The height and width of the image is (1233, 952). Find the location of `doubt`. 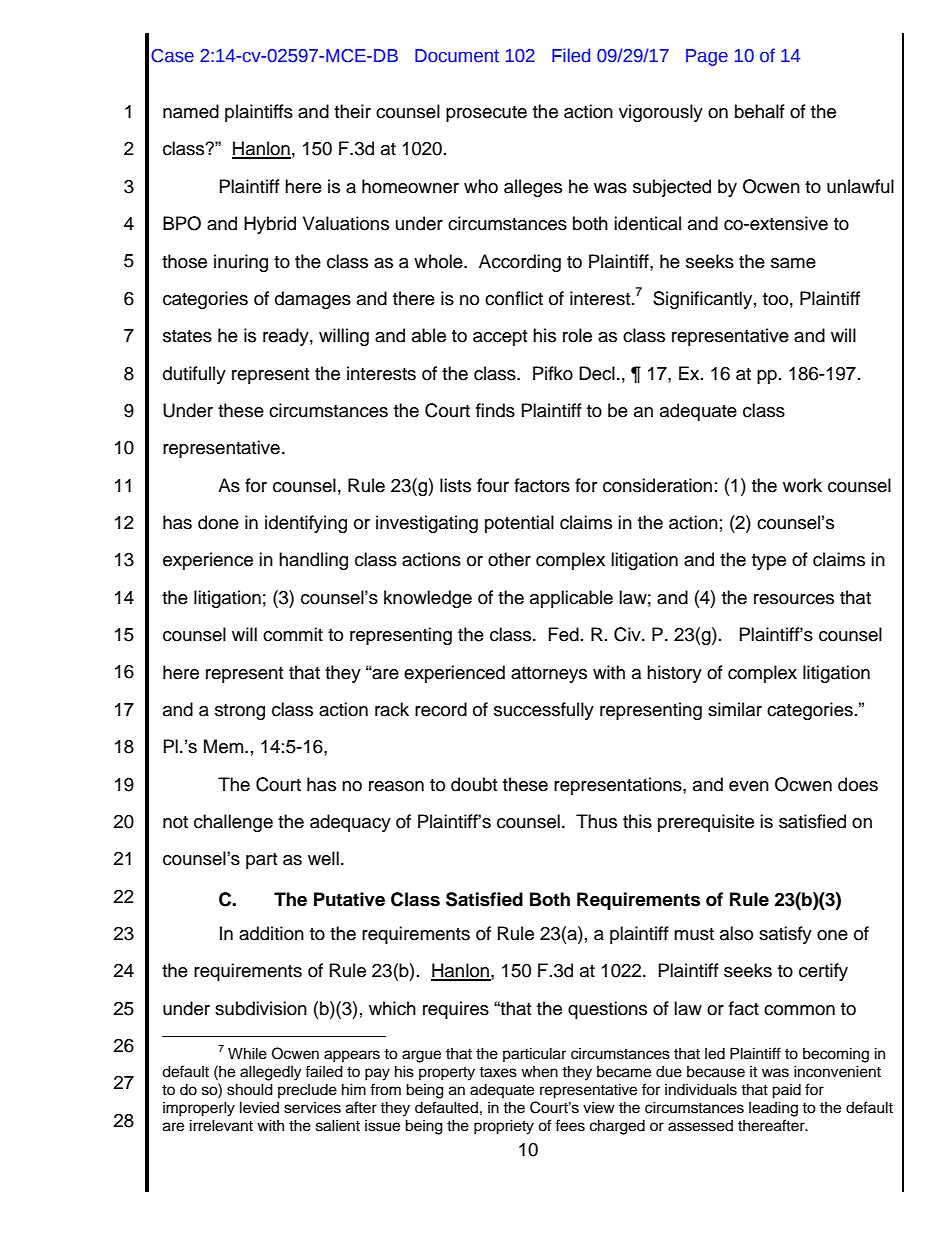

doubt is located at coordinates (474, 784).
